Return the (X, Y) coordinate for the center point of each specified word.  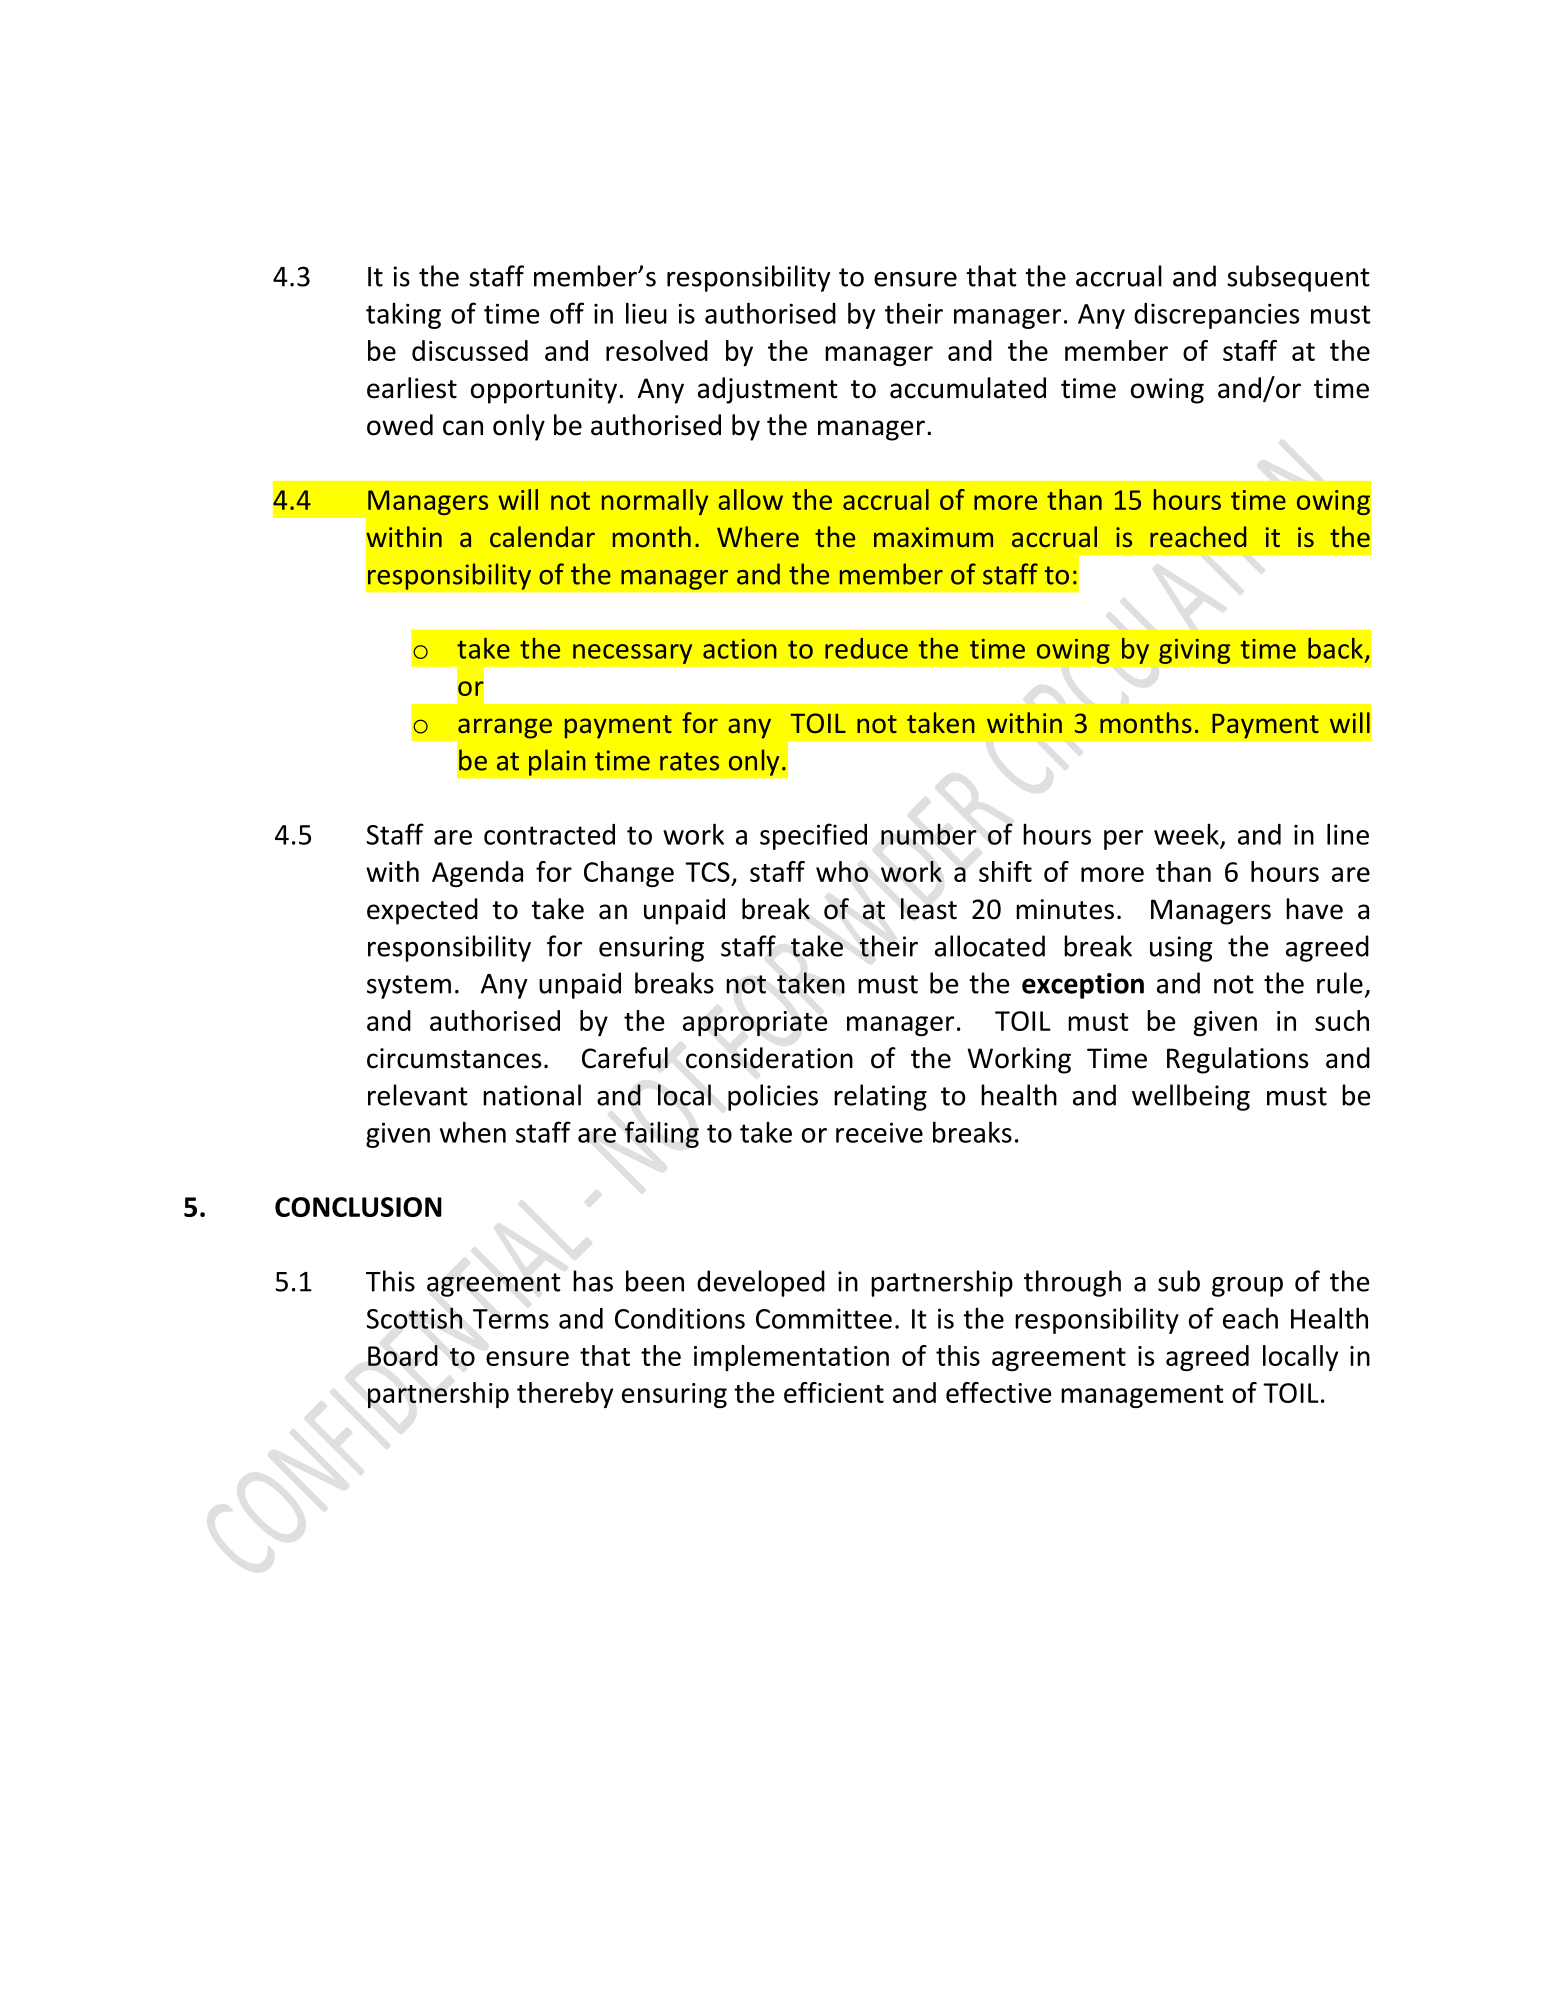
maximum (933, 537)
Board (403, 1355)
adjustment (768, 390)
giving (1194, 651)
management (1142, 1396)
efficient (834, 1392)
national (532, 1095)
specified (813, 836)
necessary (632, 654)
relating (880, 1097)
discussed (470, 350)
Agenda (477, 874)
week (1186, 834)
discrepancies (1216, 316)
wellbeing (1191, 1097)
